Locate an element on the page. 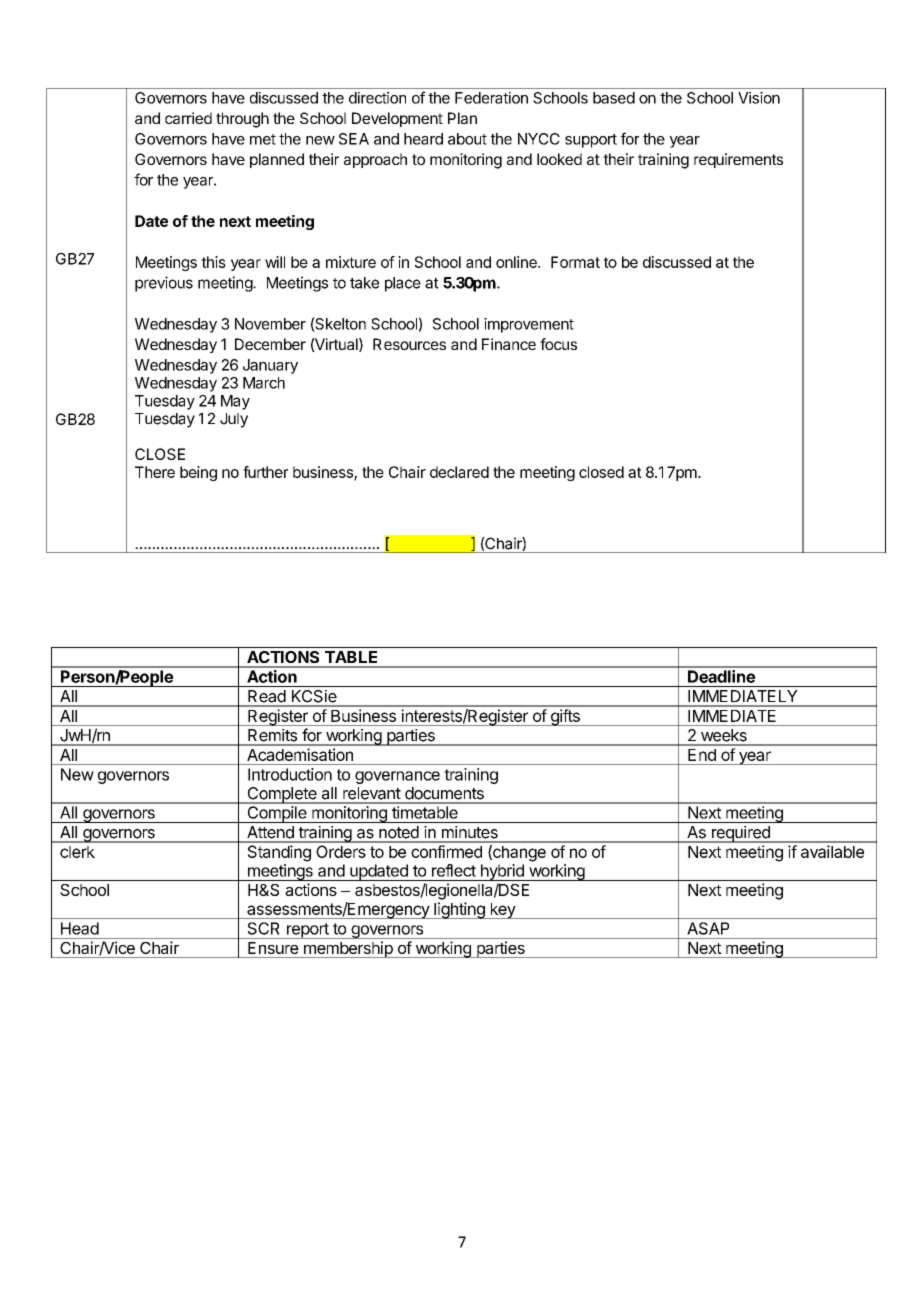 The height and width of the image is (1308, 924). report is located at coordinates (308, 931).
